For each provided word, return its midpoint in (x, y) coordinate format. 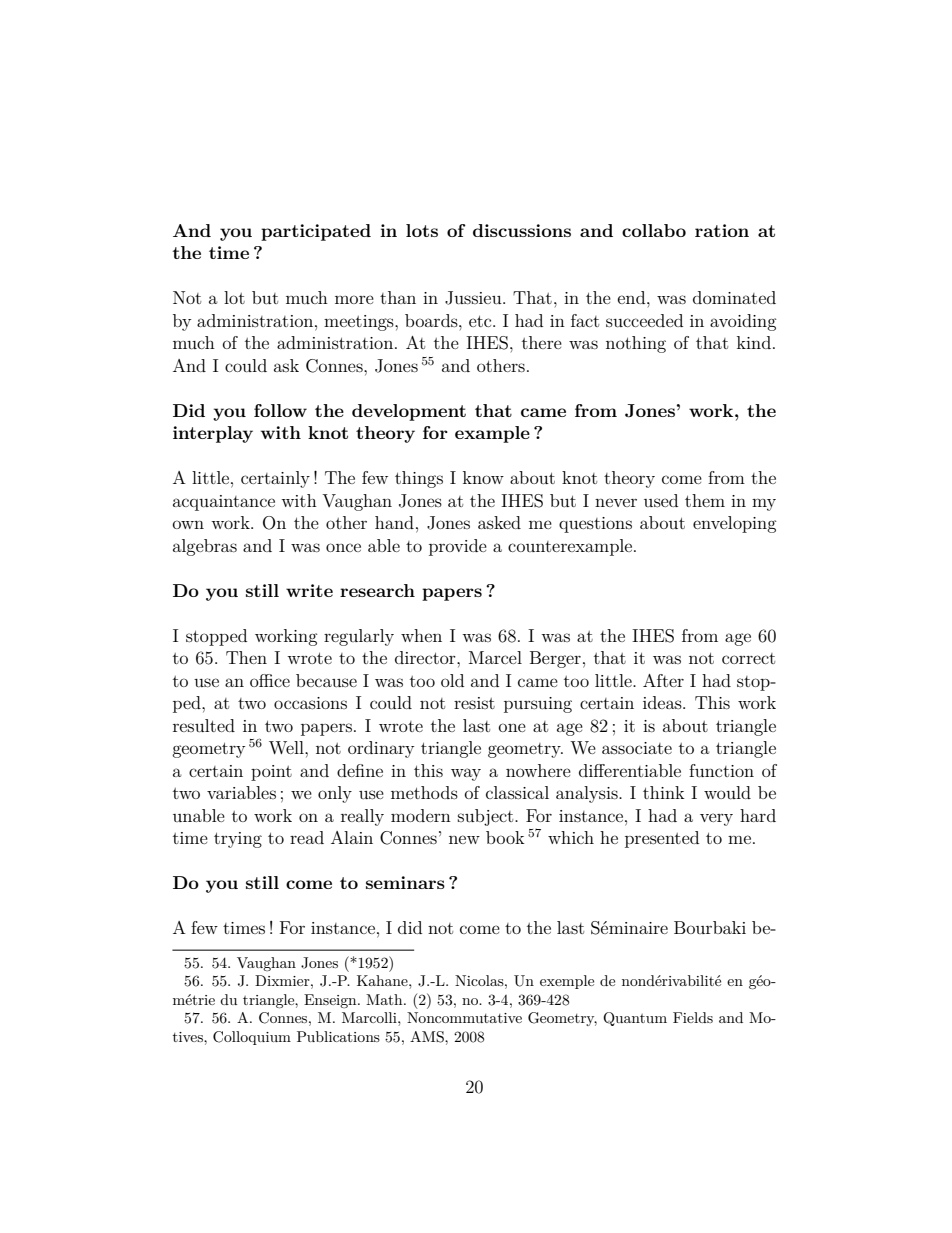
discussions (522, 230)
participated (316, 232)
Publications (338, 1036)
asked (499, 522)
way (466, 774)
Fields (693, 1017)
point (271, 773)
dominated (734, 297)
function (721, 770)
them (705, 500)
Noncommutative (464, 1017)
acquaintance (224, 503)
